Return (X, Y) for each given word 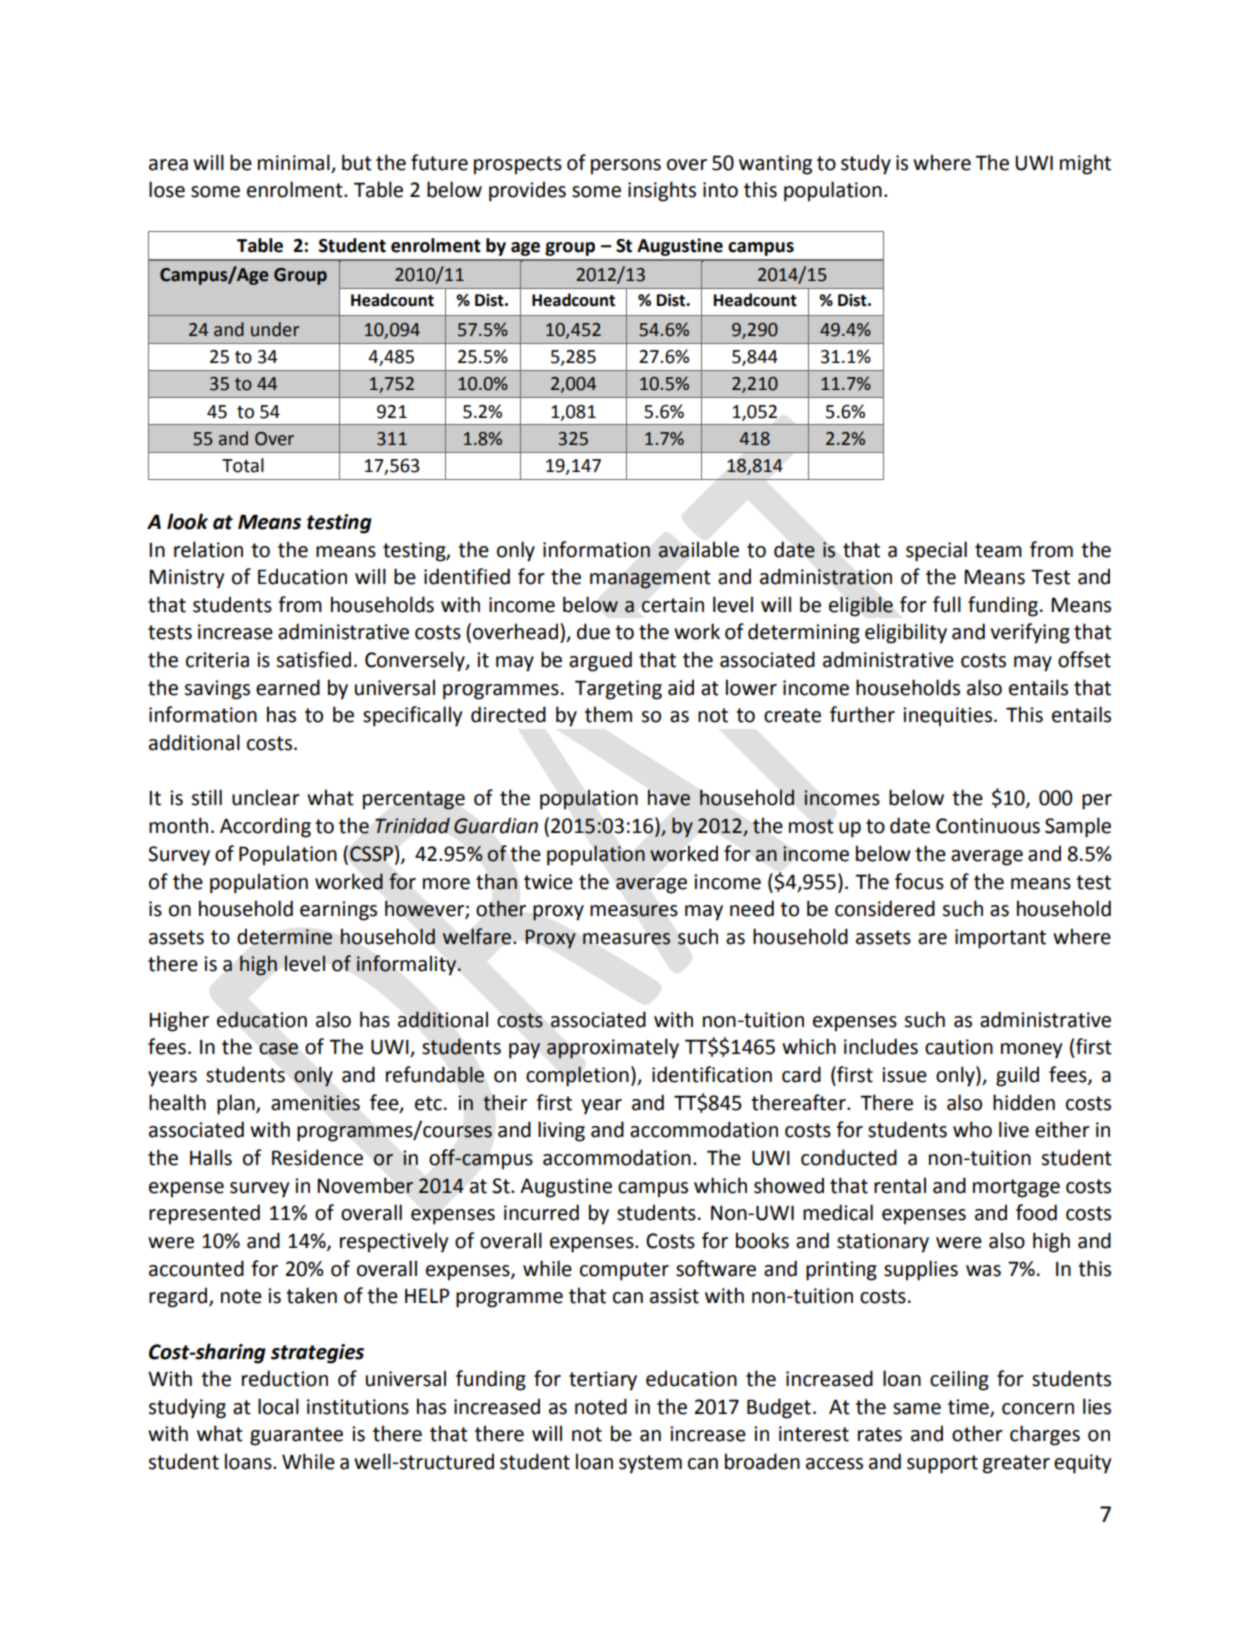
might (1085, 164)
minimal (294, 162)
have (669, 798)
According (265, 827)
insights (662, 191)
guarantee (296, 1436)
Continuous (988, 826)
